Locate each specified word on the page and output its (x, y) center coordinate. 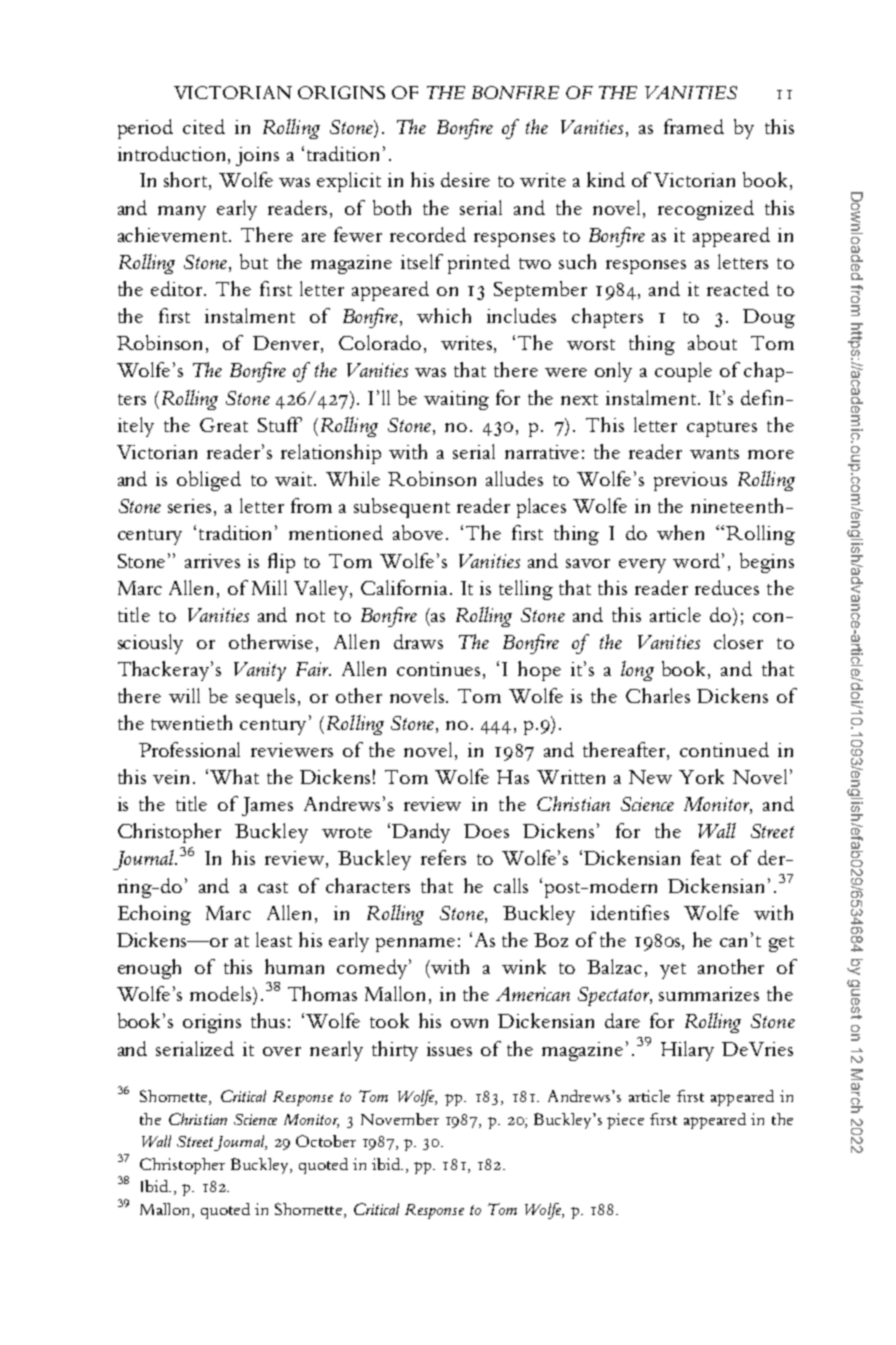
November (400, 1119)
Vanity (260, 671)
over (282, 1051)
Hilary (687, 1051)
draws (418, 641)
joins (257, 156)
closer (738, 641)
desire (465, 179)
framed (694, 126)
